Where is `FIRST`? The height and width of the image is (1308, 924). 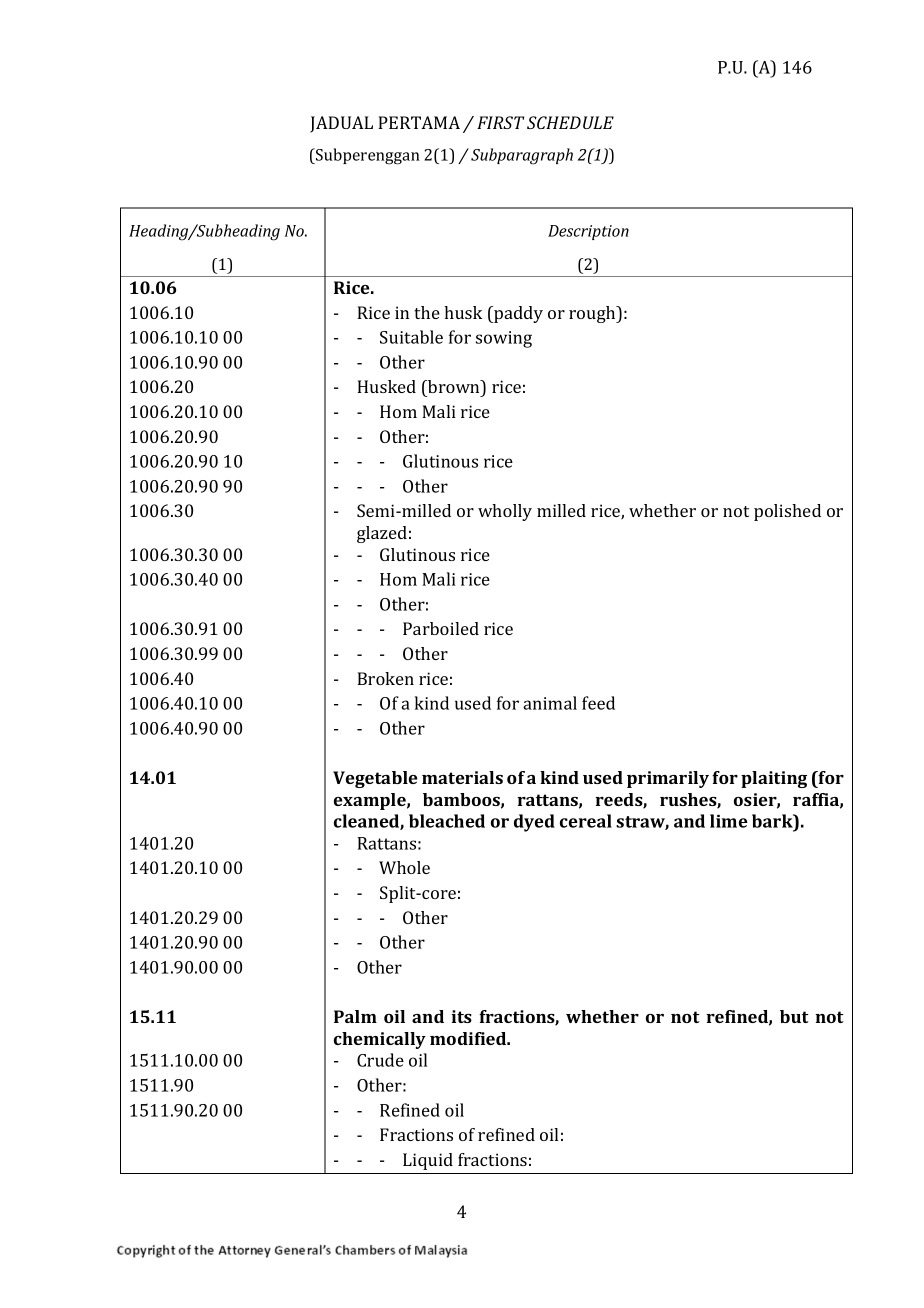
FIRST is located at coordinates (500, 122).
